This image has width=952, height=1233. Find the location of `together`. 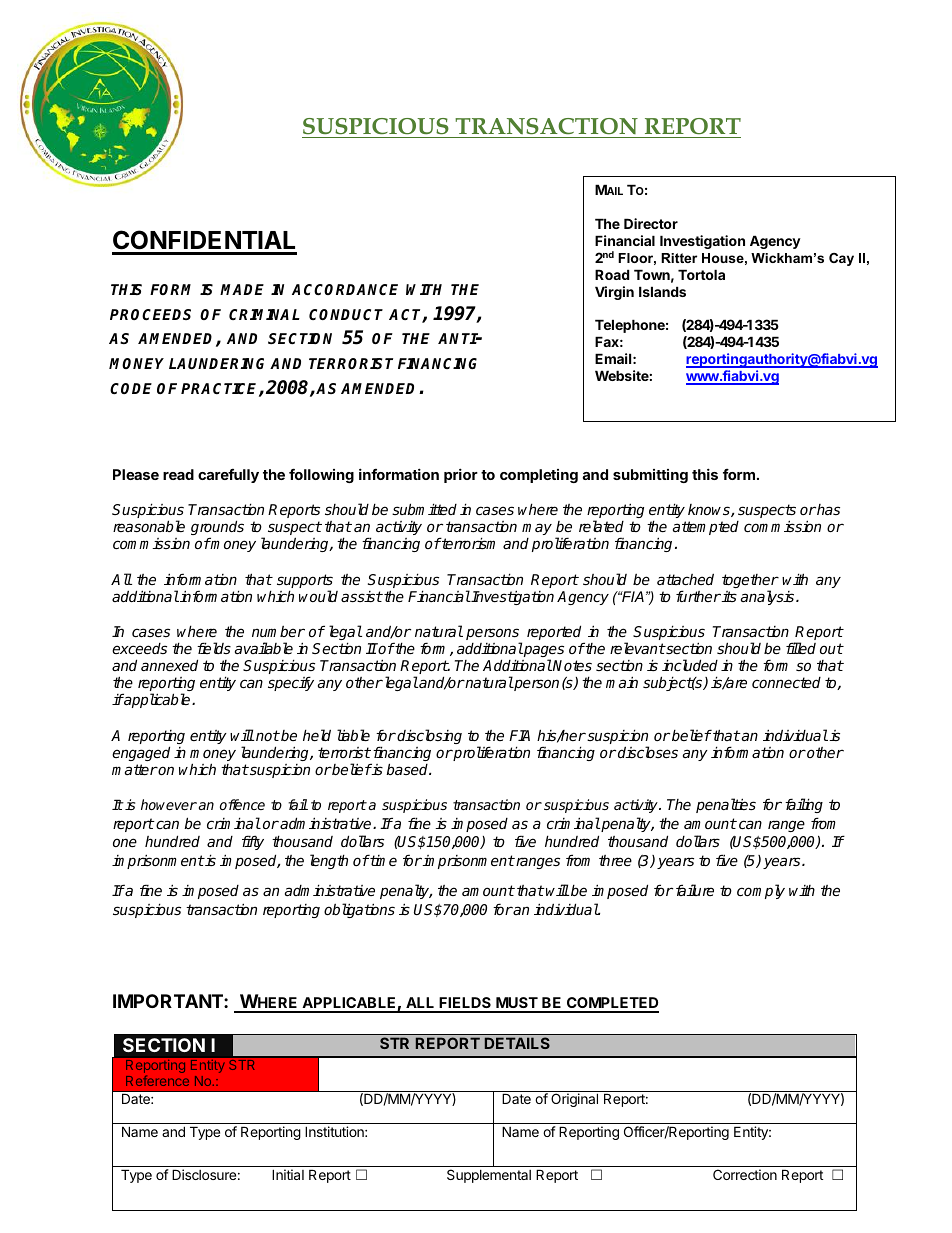

together is located at coordinates (750, 582).
